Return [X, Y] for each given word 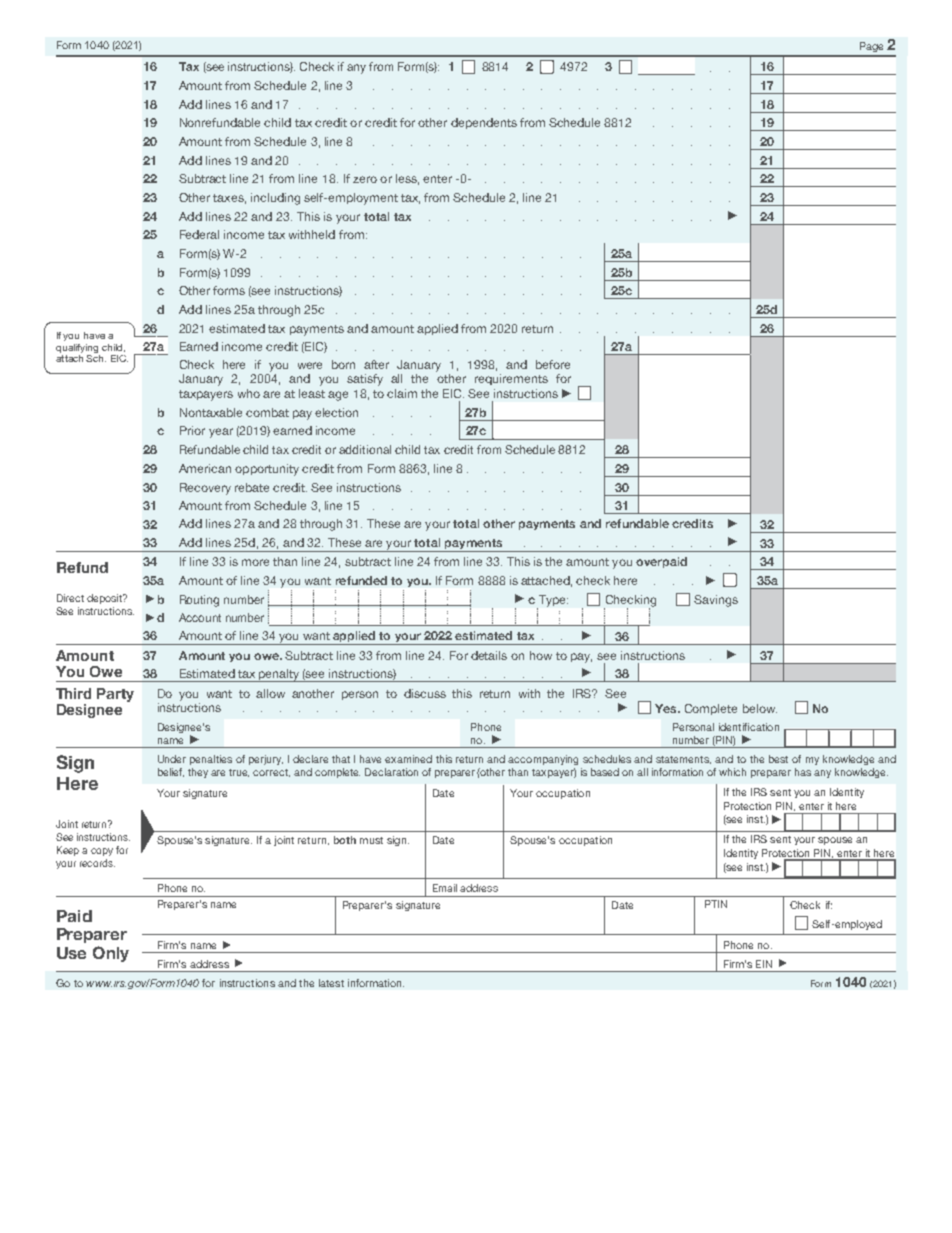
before [553, 364]
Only [111, 954]
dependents [484, 123]
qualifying [77, 348]
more [255, 562]
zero [365, 179]
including [275, 199]
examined [408, 759]
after [376, 364]
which [732, 772]
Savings [716, 601]
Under [172, 759]
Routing [199, 601]
